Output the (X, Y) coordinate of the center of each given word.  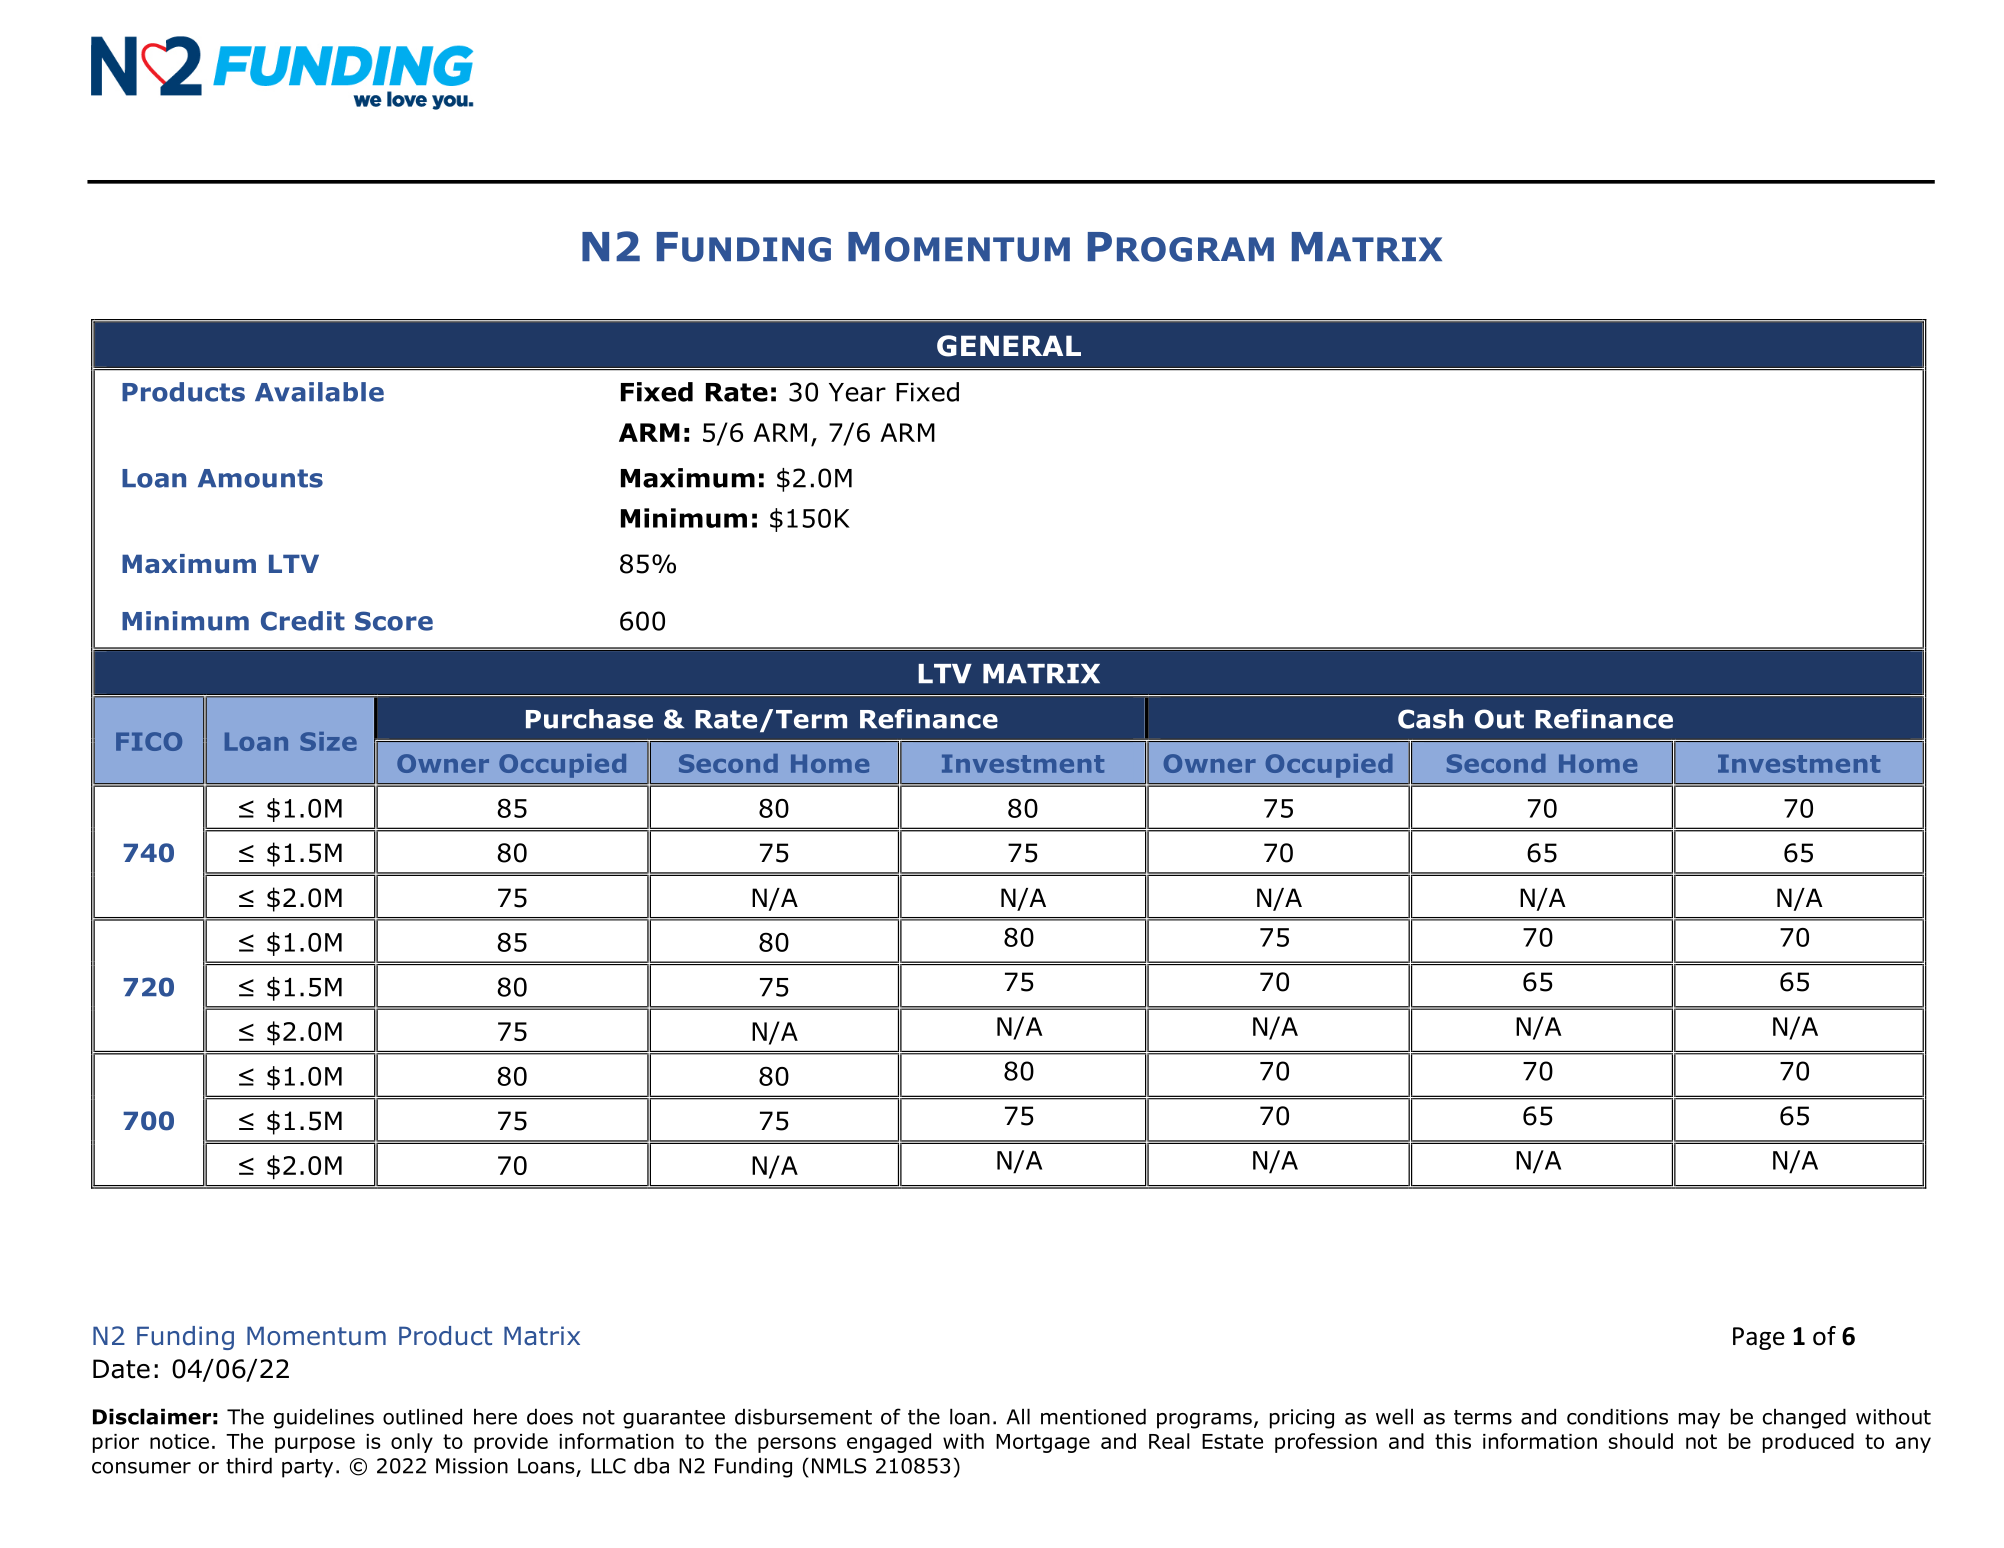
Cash (1430, 719)
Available (319, 392)
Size (328, 741)
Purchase (589, 719)
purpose (315, 1445)
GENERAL (1009, 346)
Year (857, 392)
